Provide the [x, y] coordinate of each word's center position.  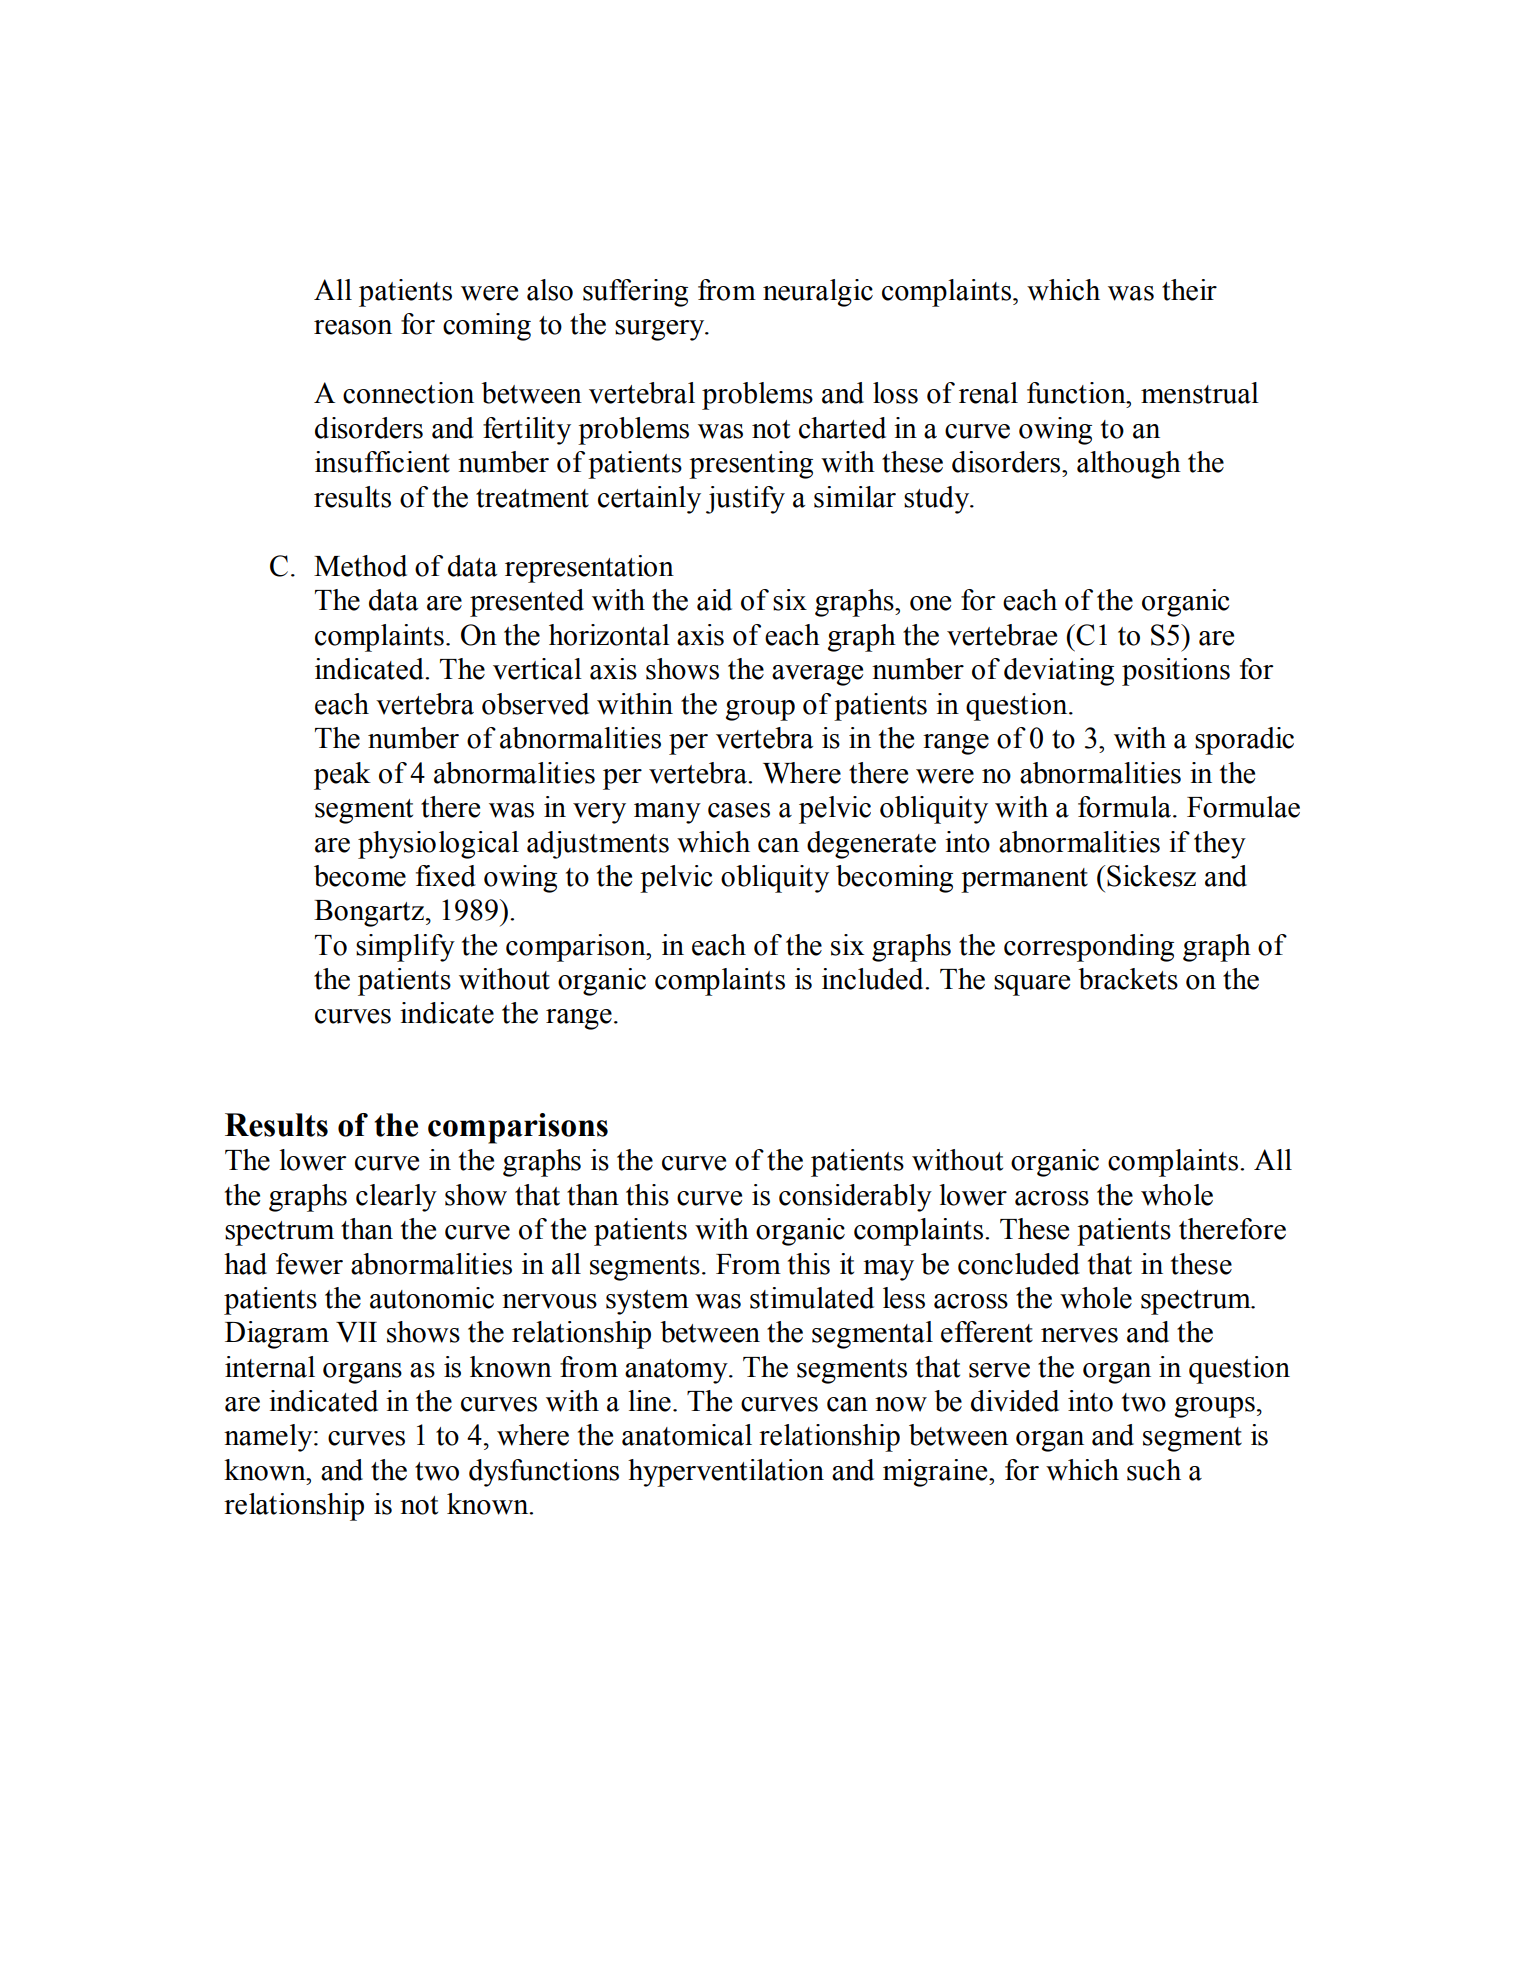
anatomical [687, 1435]
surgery [661, 330]
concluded [1019, 1264]
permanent [1024, 880]
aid [714, 600]
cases [739, 810]
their [1189, 290]
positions [1176, 672]
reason [353, 327]
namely [269, 1438]
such [1154, 1470]
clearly [396, 1198]
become [360, 876]
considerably [855, 1198]
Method [360, 566]
